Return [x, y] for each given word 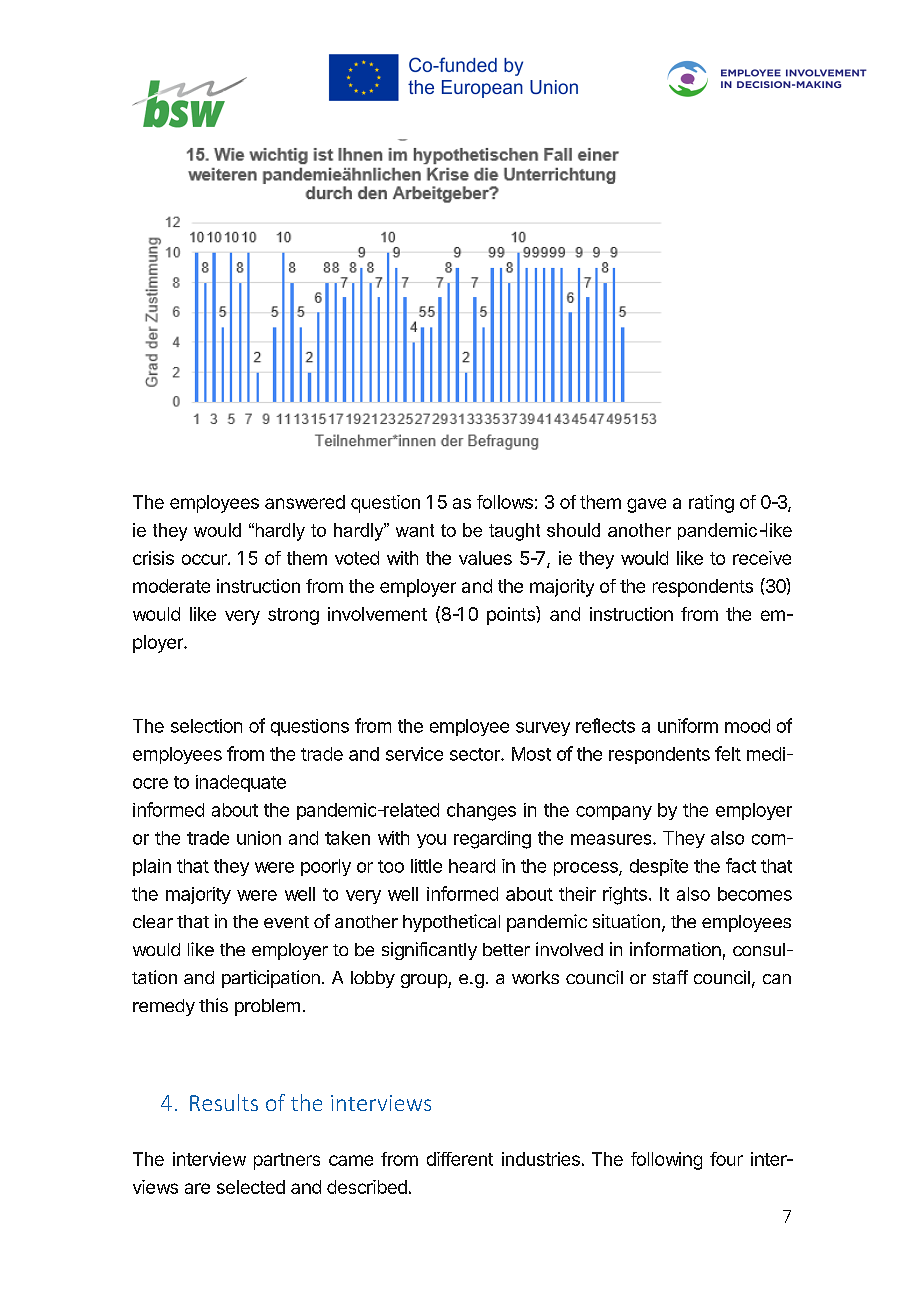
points [512, 615]
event [286, 922]
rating [711, 504]
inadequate [241, 783]
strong [293, 616]
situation [626, 921]
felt [728, 753]
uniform [688, 725]
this [213, 1005]
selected [251, 1187]
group [425, 981]
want [415, 530]
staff [670, 977]
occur [205, 559]
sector [476, 754]
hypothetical [451, 923]
